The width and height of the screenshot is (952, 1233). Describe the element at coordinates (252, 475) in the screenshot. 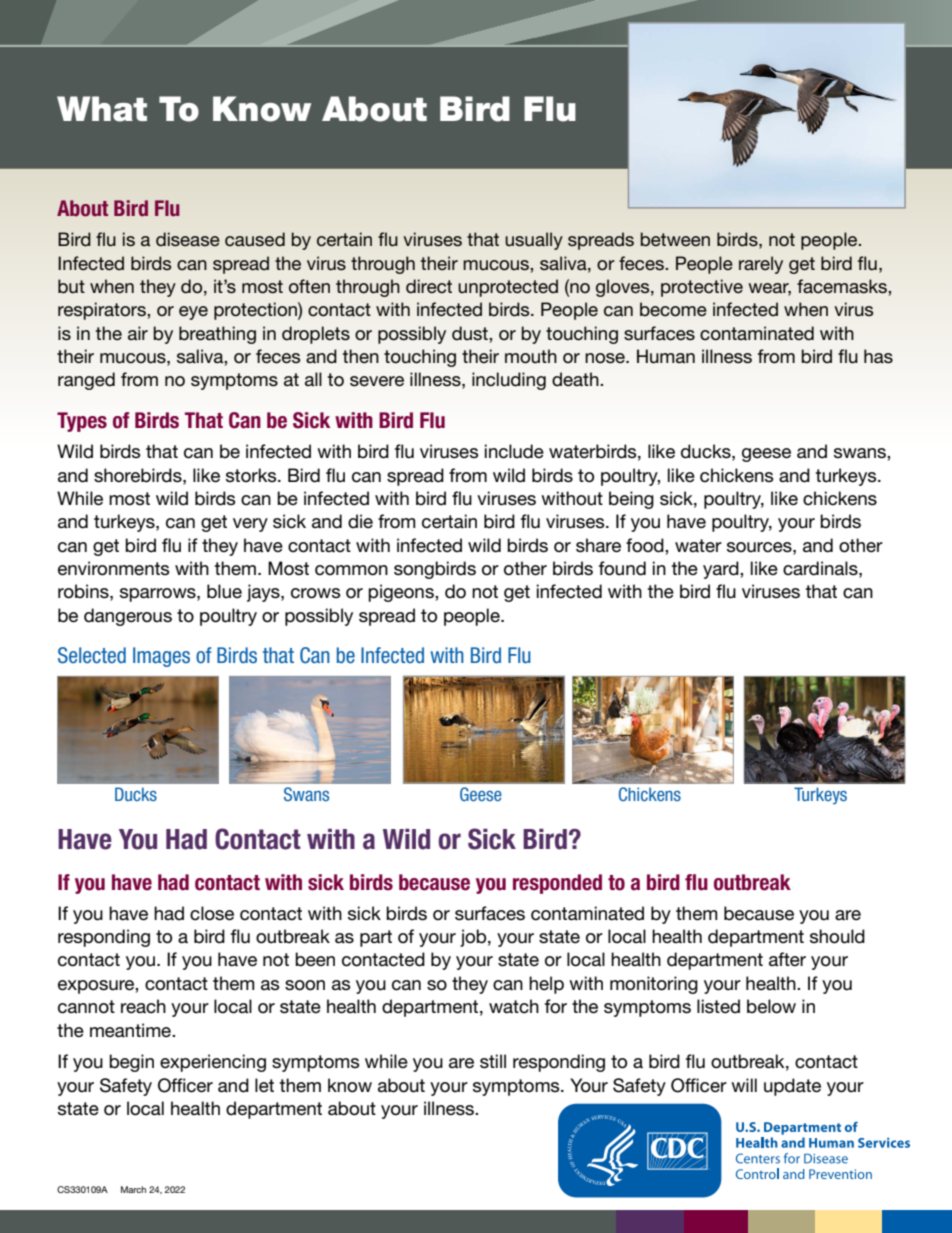

I see `storks` at that location.
